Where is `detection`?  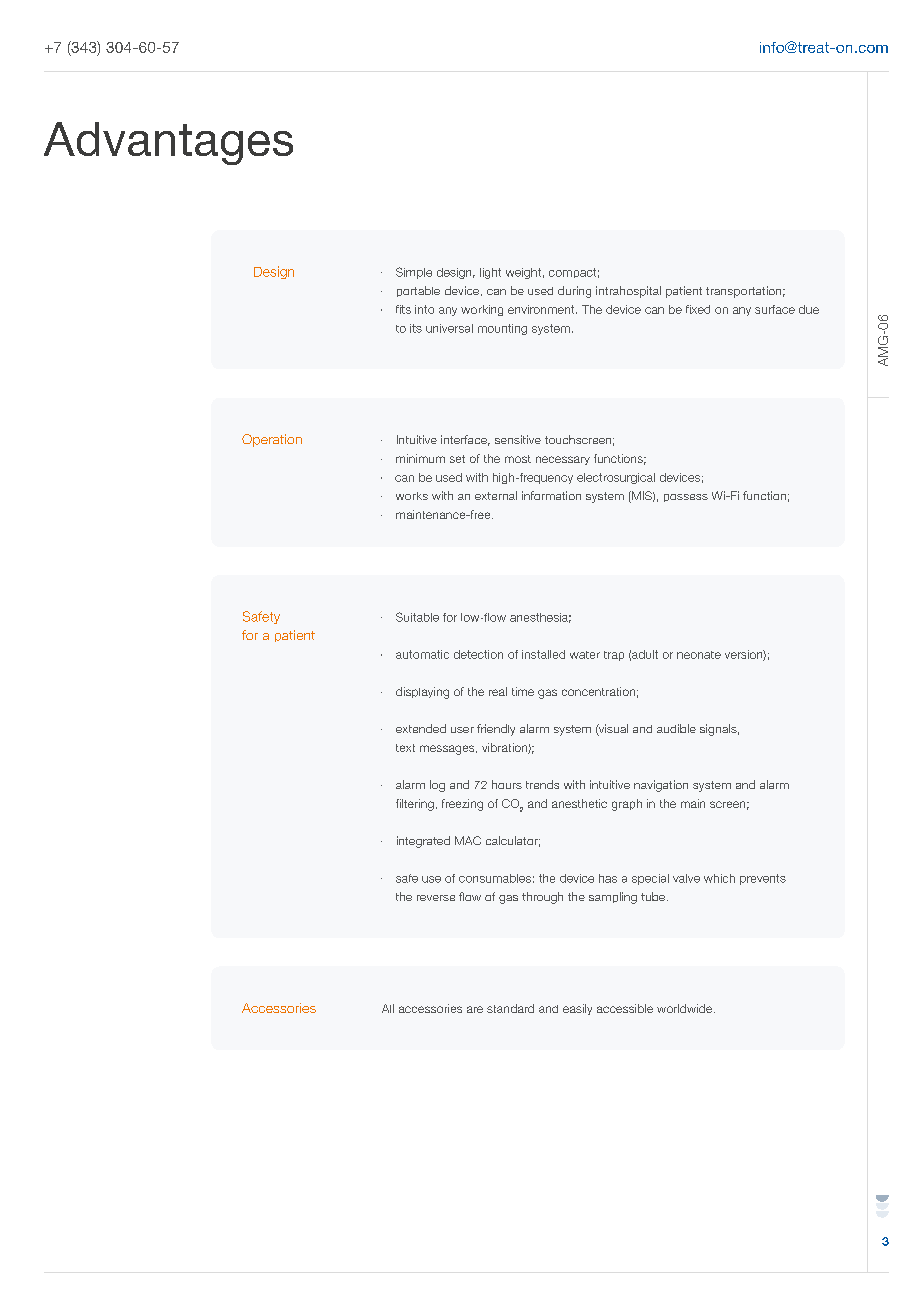
detection is located at coordinates (478, 654).
